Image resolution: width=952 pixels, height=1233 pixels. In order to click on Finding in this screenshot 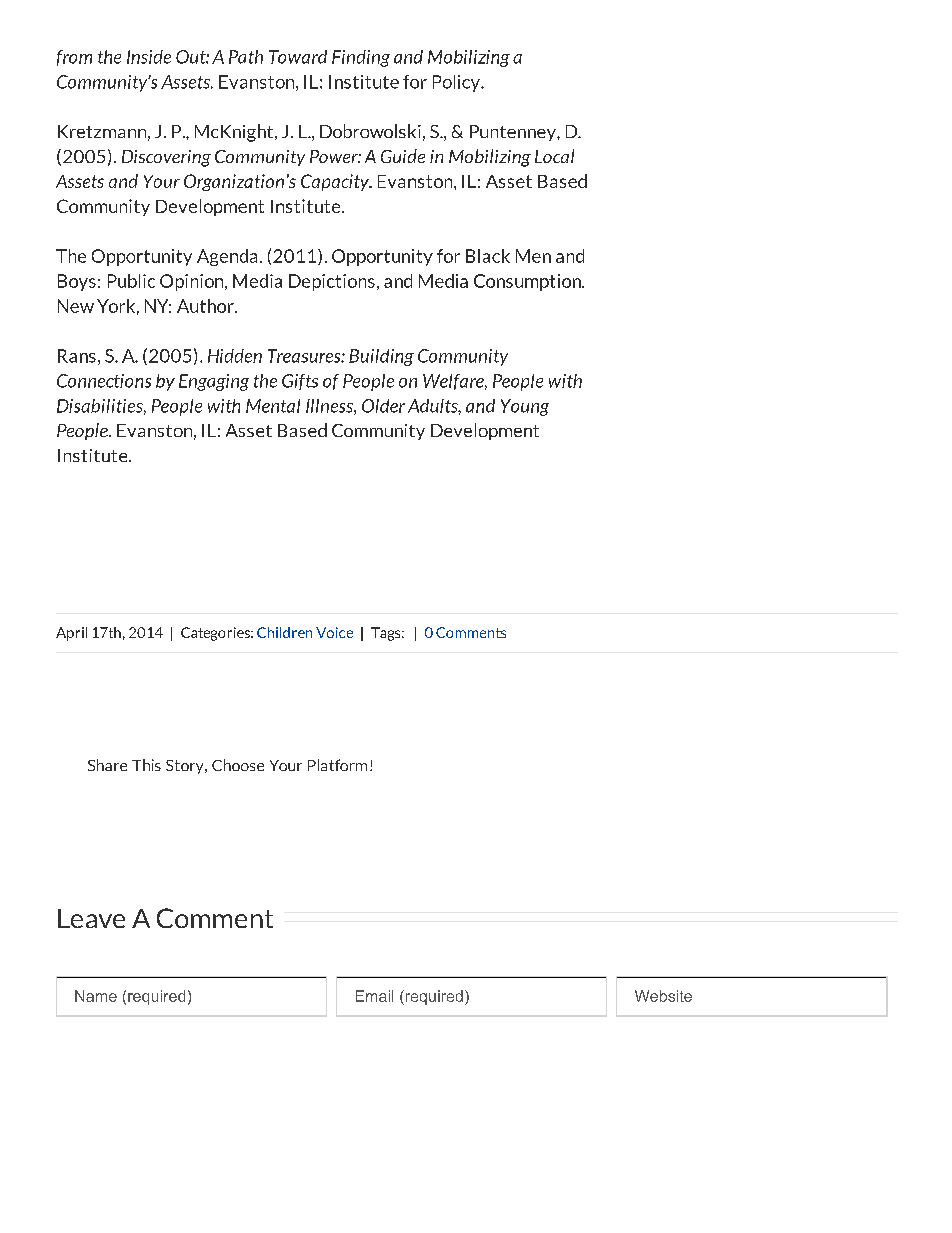, I will do `click(361, 58)`.
